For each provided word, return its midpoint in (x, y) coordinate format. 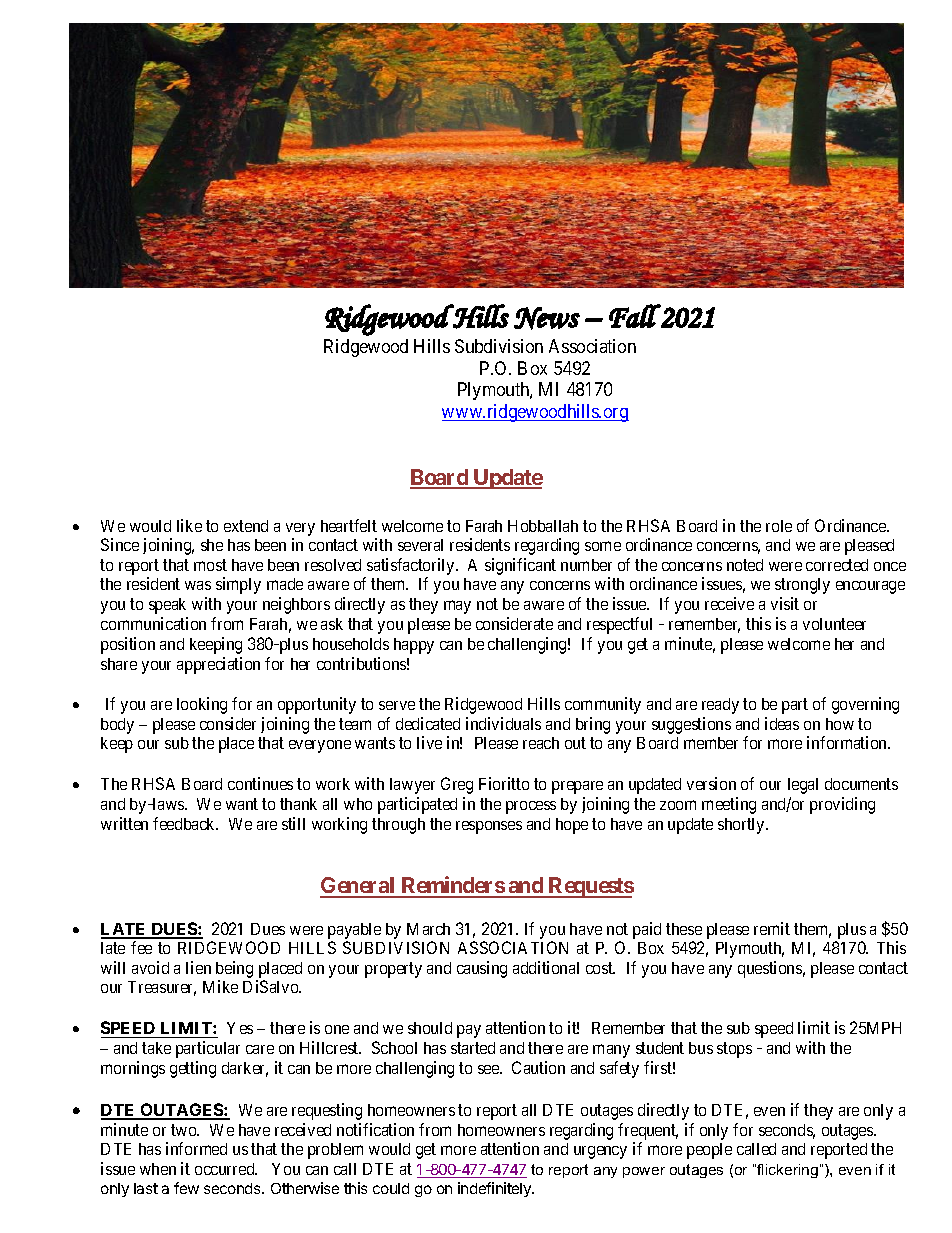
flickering (786, 1171)
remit (772, 928)
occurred (226, 1169)
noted (745, 565)
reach (541, 743)
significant (520, 566)
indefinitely (495, 1189)
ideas (782, 723)
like (189, 525)
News (547, 318)
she (212, 545)
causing (482, 969)
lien (198, 967)
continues (260, 783)
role (779, 526)
